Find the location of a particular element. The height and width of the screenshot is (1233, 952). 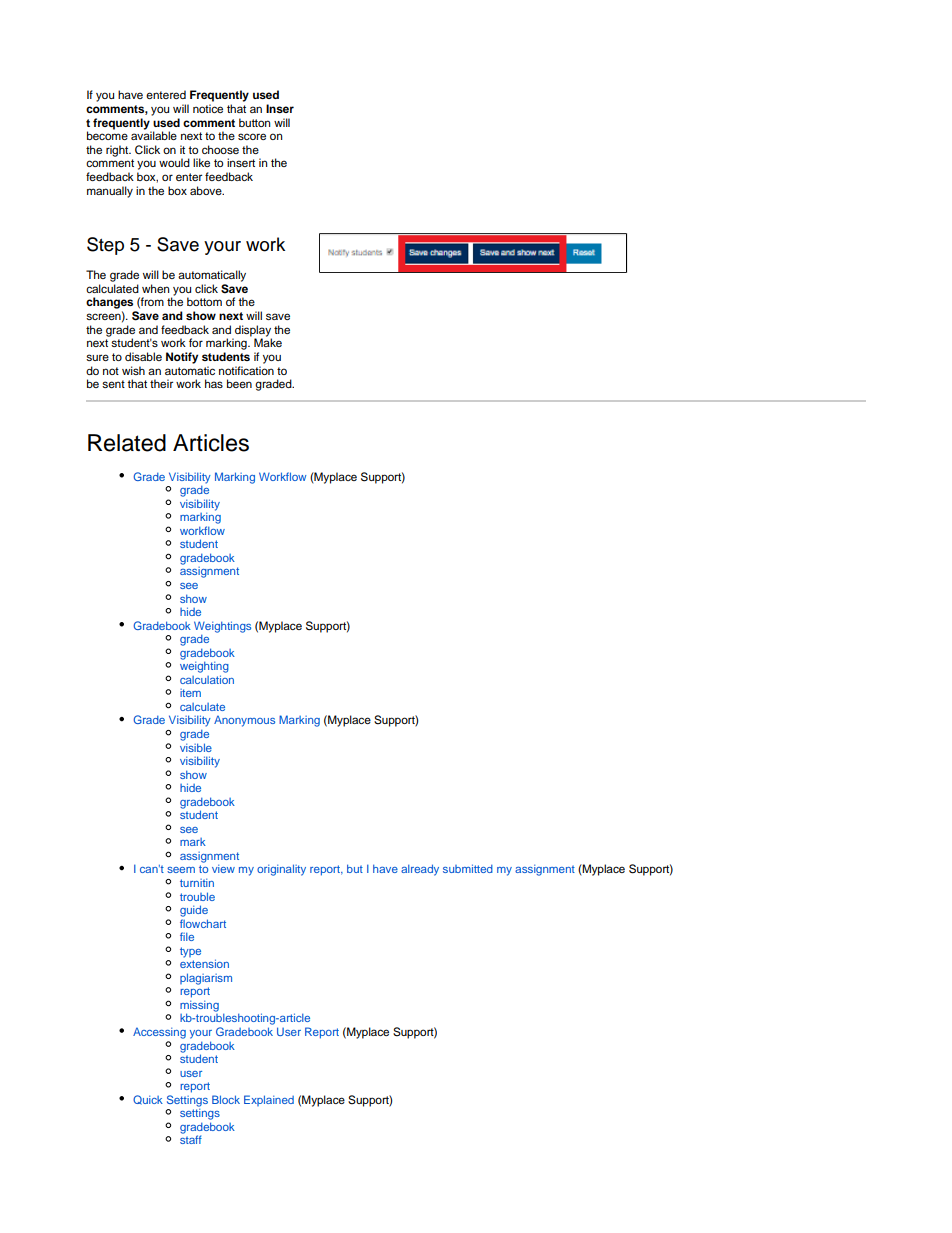

Quick is located at coordinates (148, 1100).
